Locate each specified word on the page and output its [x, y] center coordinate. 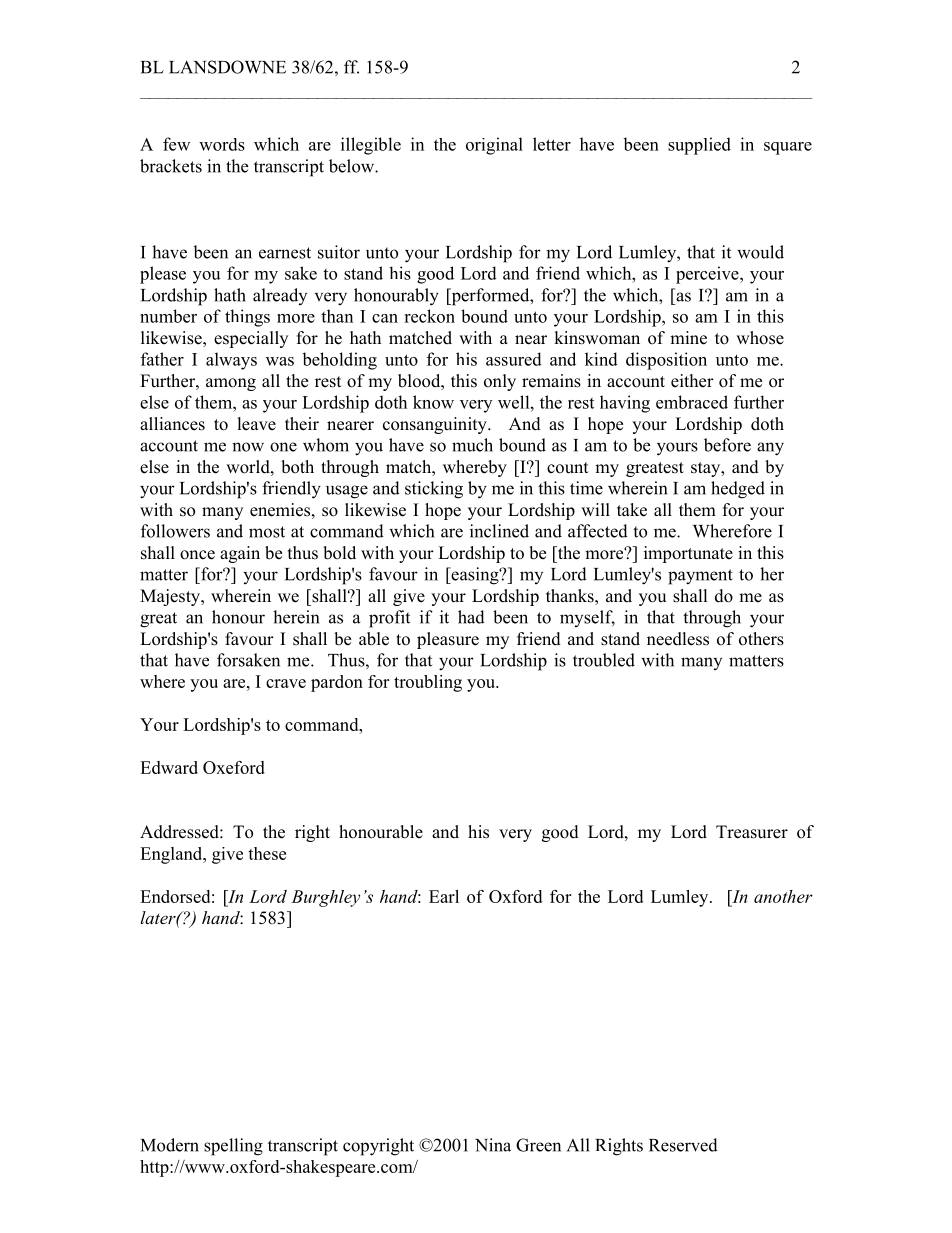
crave [286, 683]
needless [678, 639]
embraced [692, 402]
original [494, 146]
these [267, 853]
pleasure [448, 640]
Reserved [683, 1145]
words [222, 144]
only [500, 382]
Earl [444, 896]
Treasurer [752, 832]
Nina [493, 1145]
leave [257, 424]
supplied [699, 146]
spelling [233, 1147]
